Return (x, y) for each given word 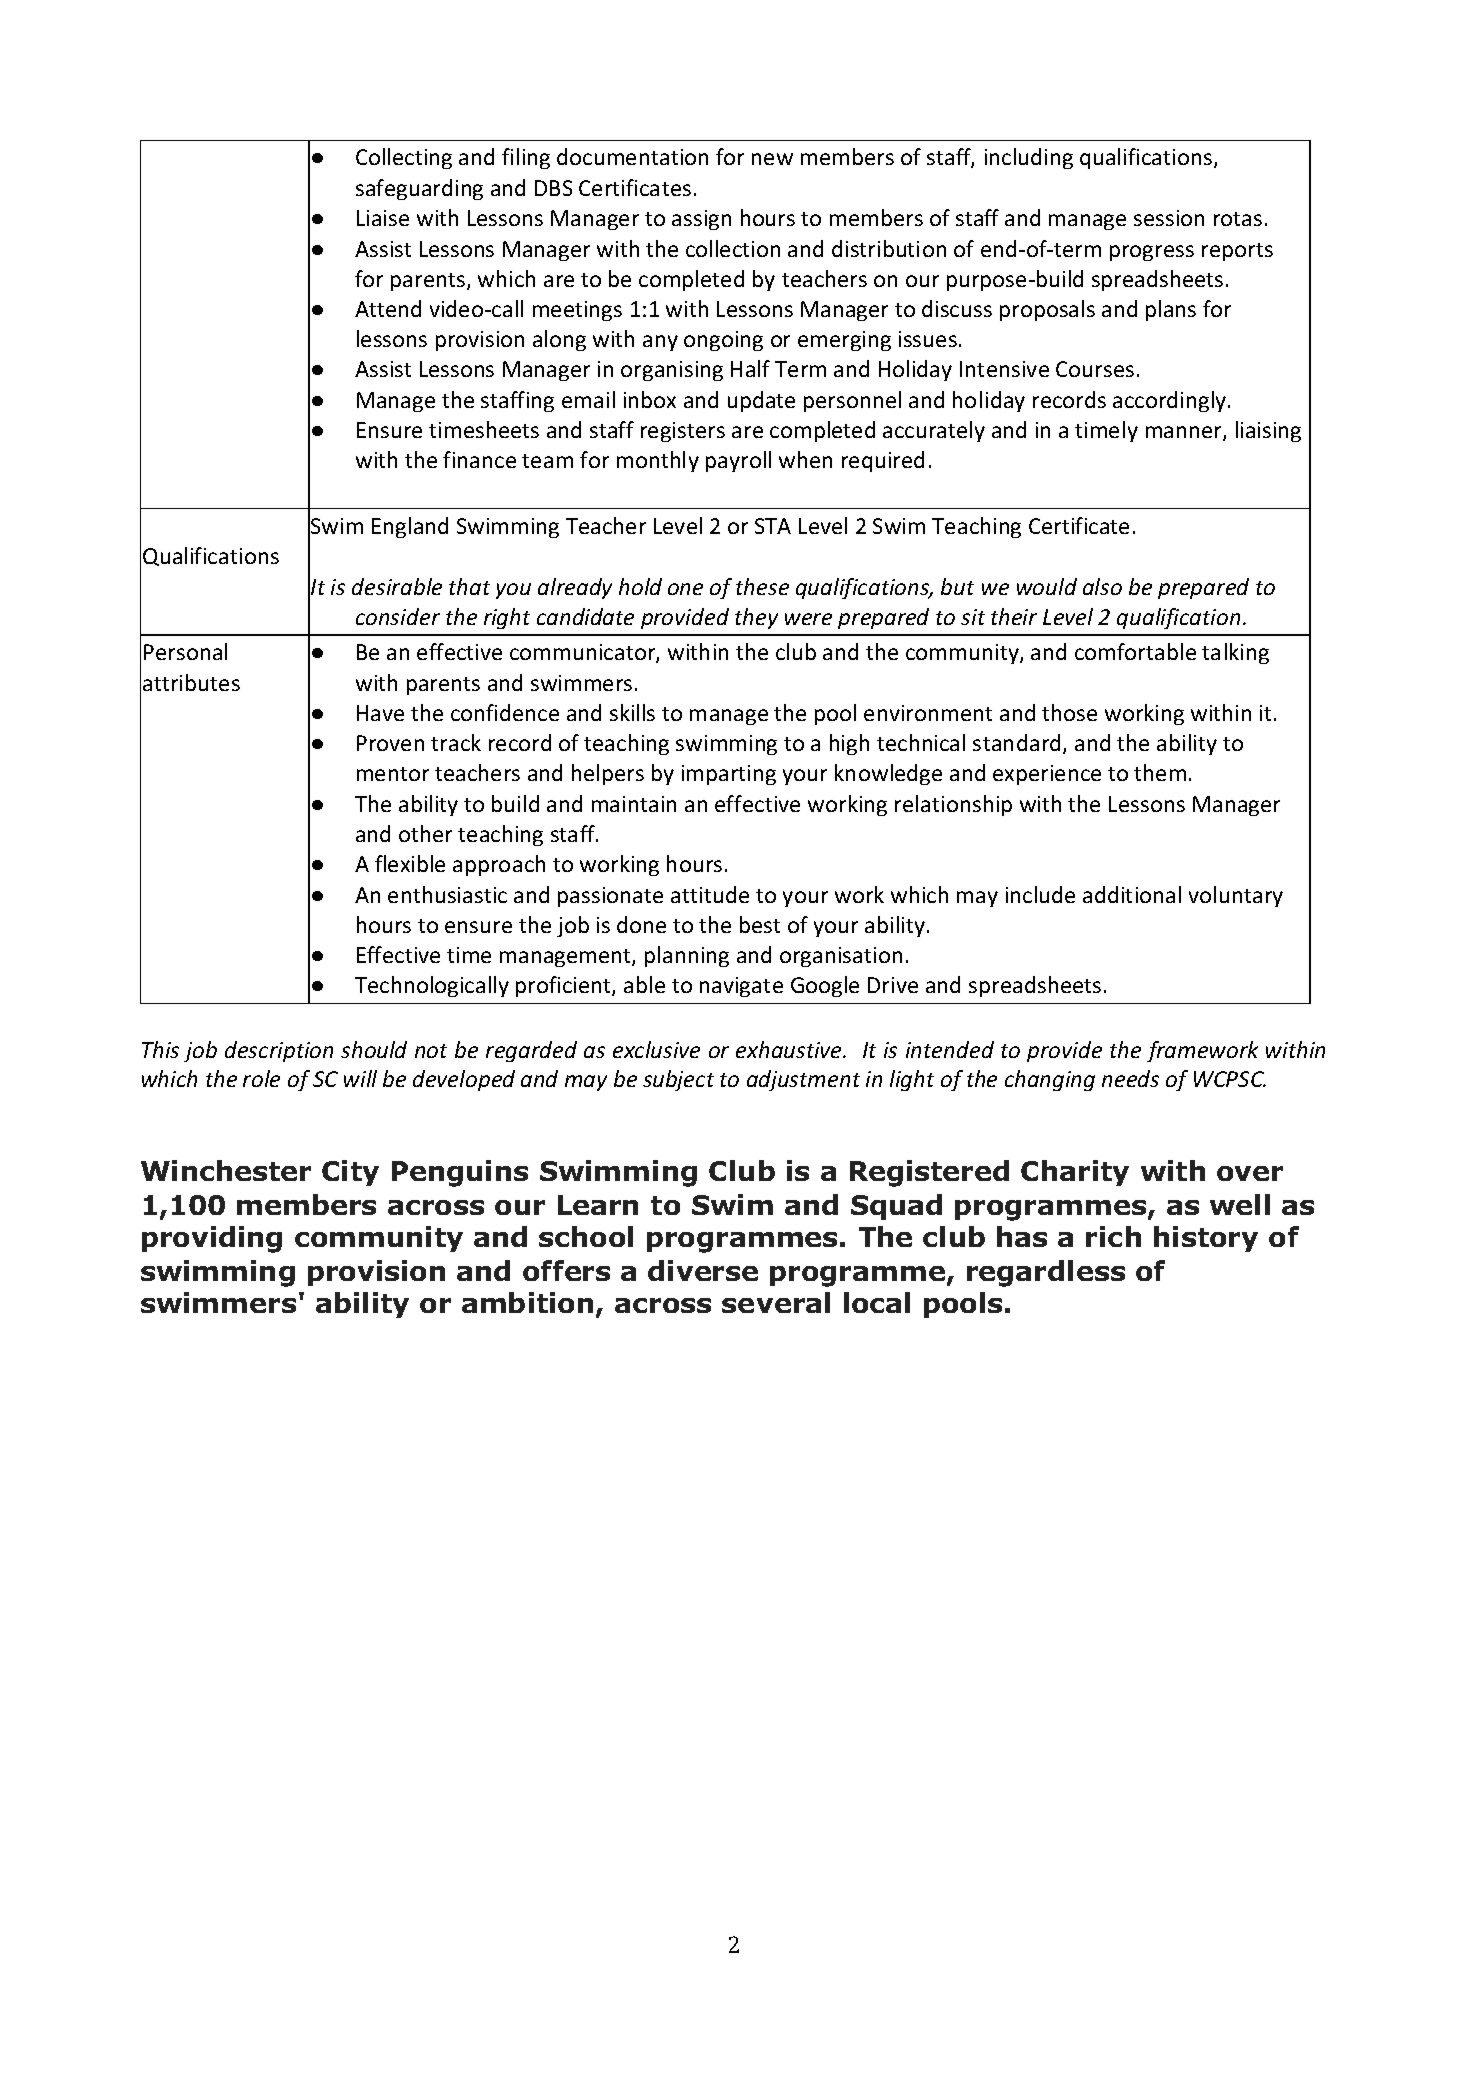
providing (212, 1239)
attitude (710, 894)
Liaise (383, 218)
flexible (410, 863)
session (1169, 218)
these (762, 586)
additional (1132, 894)
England (410, 527)
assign (701, 220)
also (1102, 586)
